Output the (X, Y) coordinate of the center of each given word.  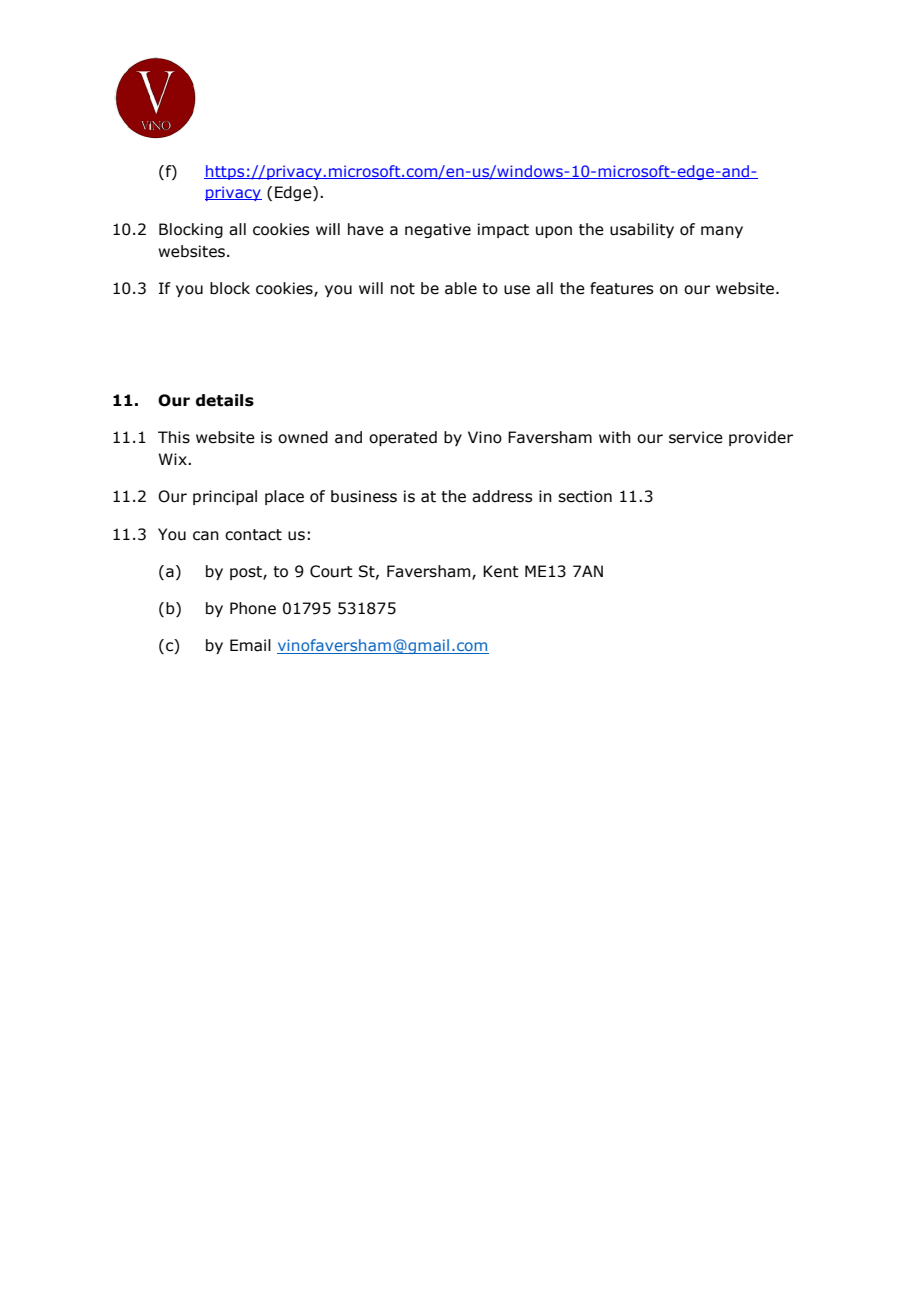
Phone (253, 608)
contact (253, 535)
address (502, 496)
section (585, 496)
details (225, 400)
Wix (173, 459)
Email (250, 645)
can (206, 536)
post (247, 573)
